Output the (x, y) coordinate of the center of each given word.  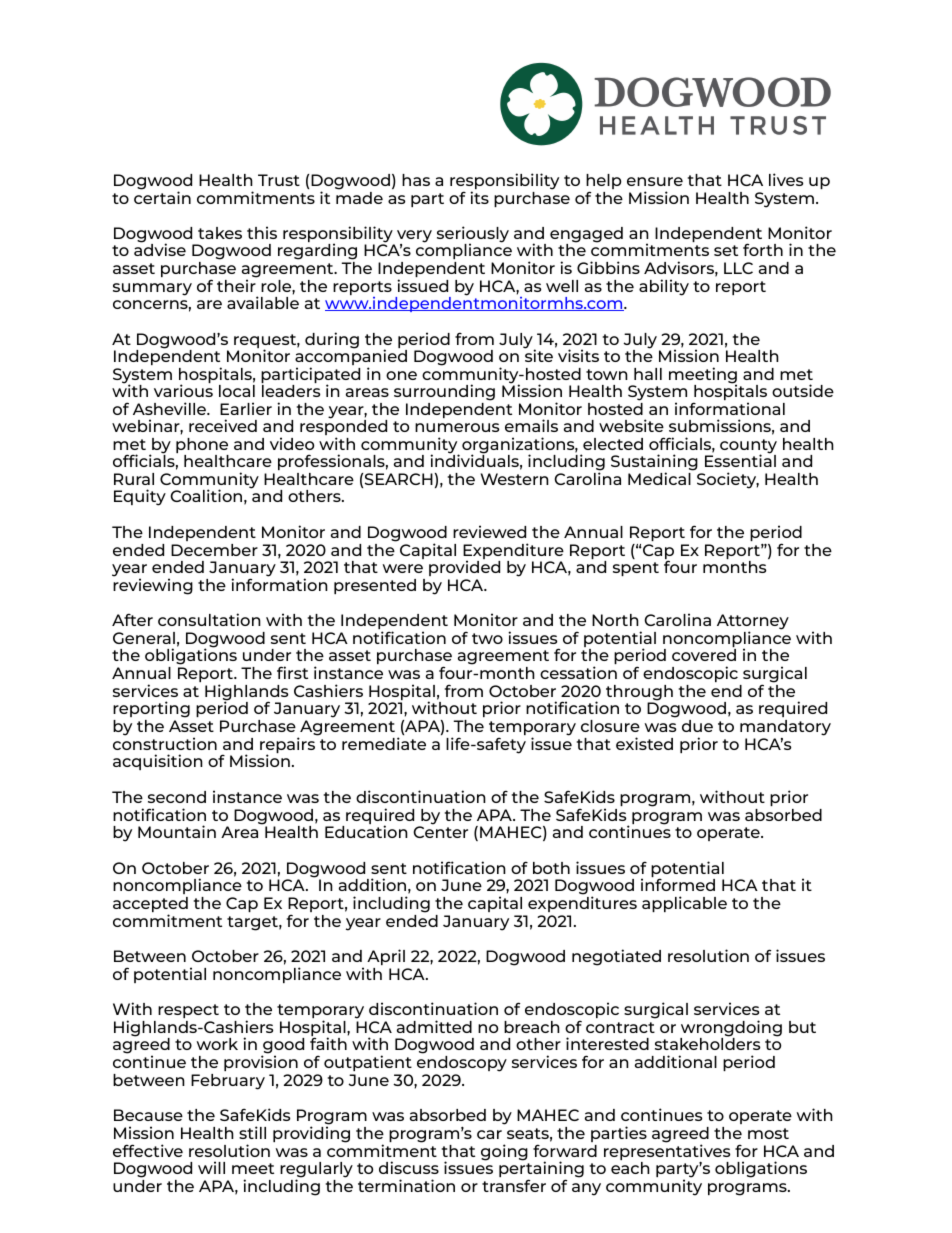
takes (220, 233)
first (292, 672)
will (211, 1167)
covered (704, 655)
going (504, 1152)
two (487, 638)
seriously (473, 235)
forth (763, 249)
